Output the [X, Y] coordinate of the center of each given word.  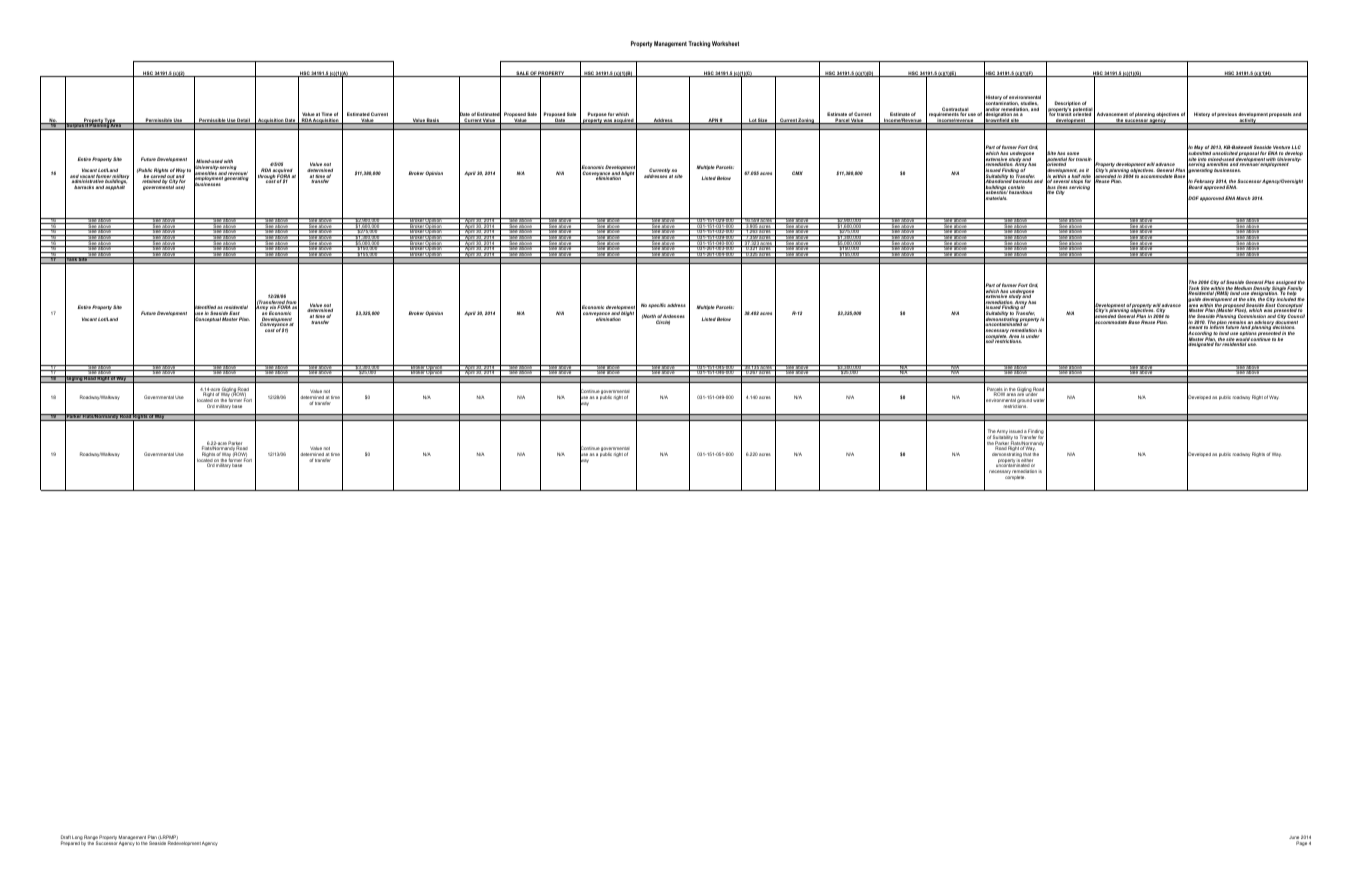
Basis [433, 121]
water [1040, 401]
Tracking [699, 44]
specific [657, 305]
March [1243, 198]
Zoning [806, 121]
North [649, 316]
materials [995, 199]
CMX [797, 173]
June [1294, 839]
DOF [1193, 199]
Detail [244, 121]
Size [763, 121]
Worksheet [725, 43]
